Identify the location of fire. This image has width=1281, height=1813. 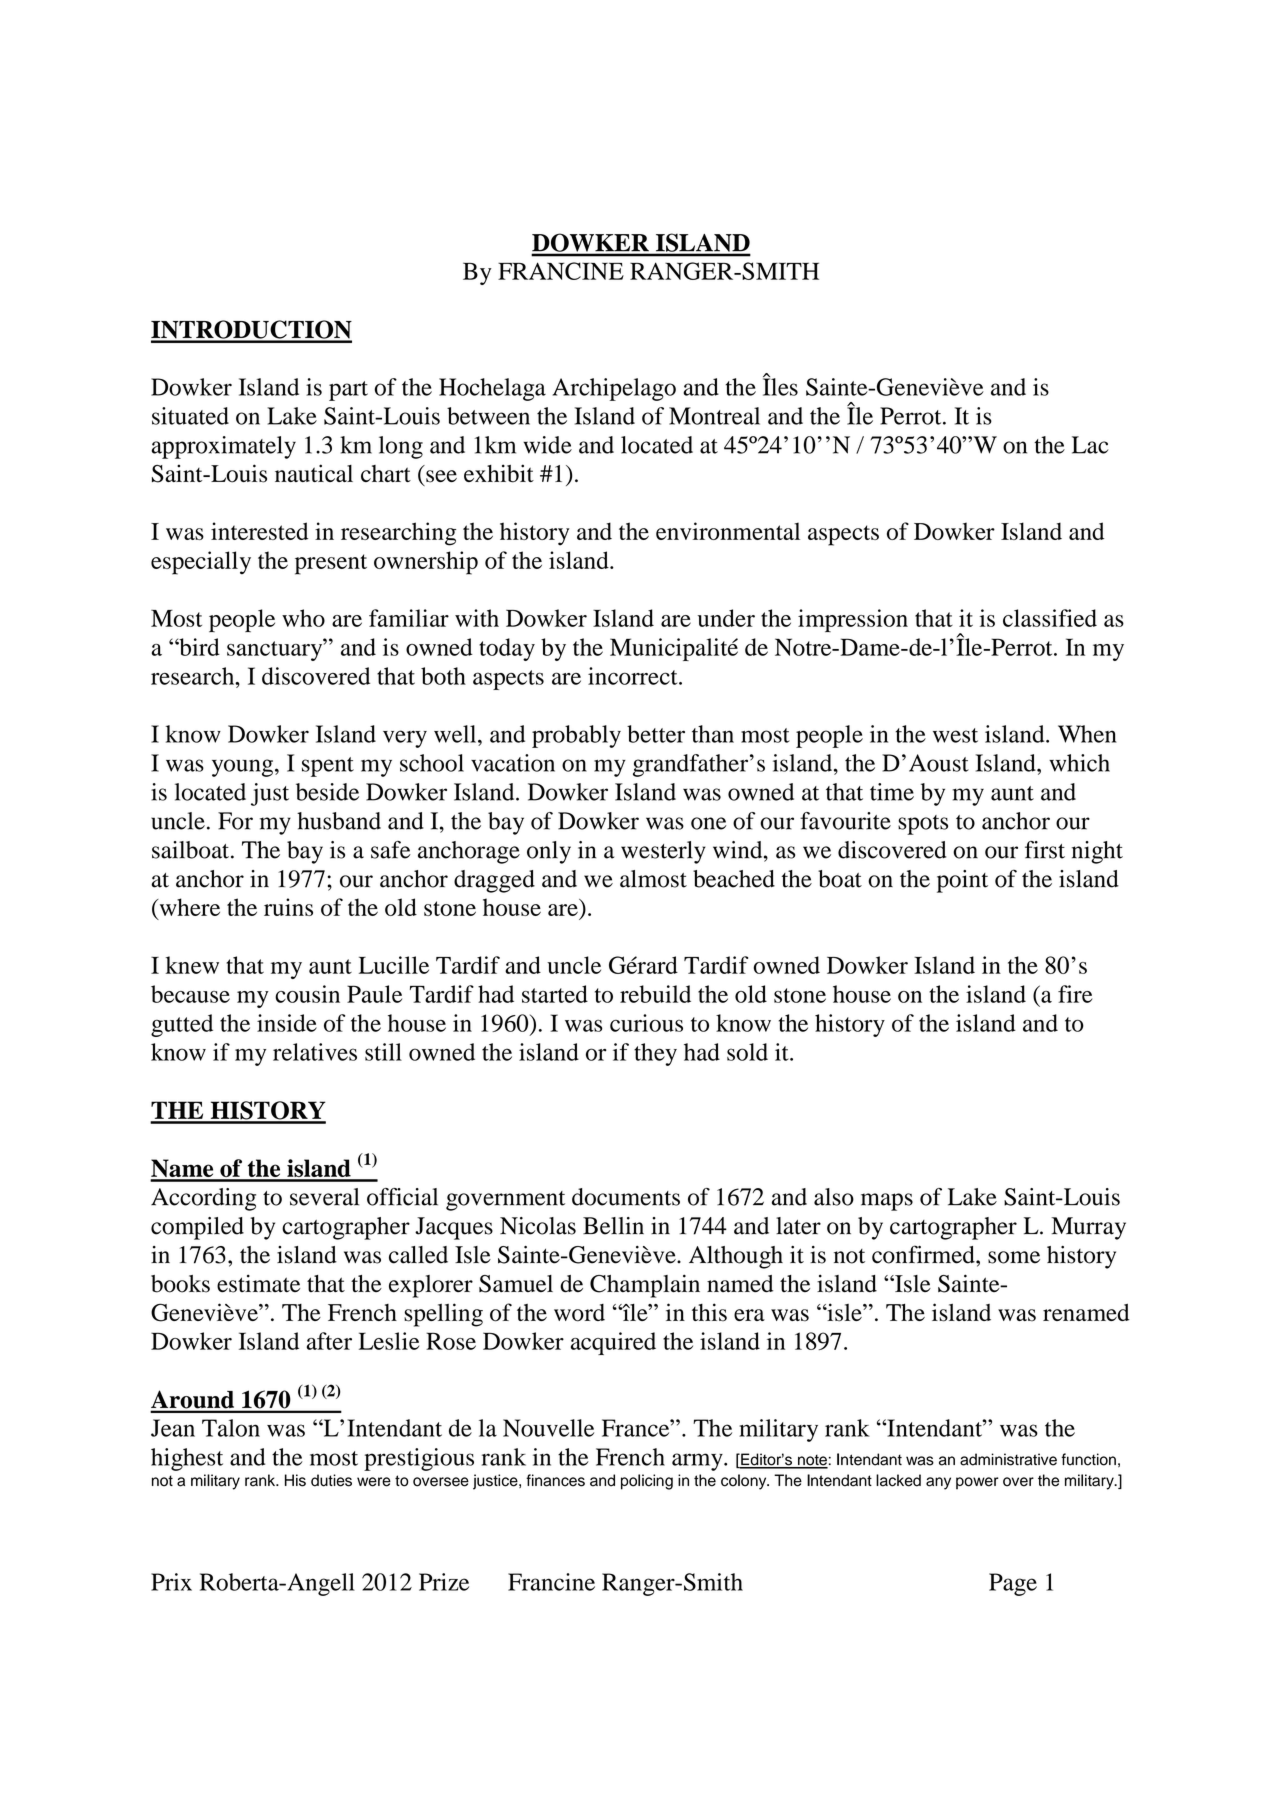
(1075, 994).
